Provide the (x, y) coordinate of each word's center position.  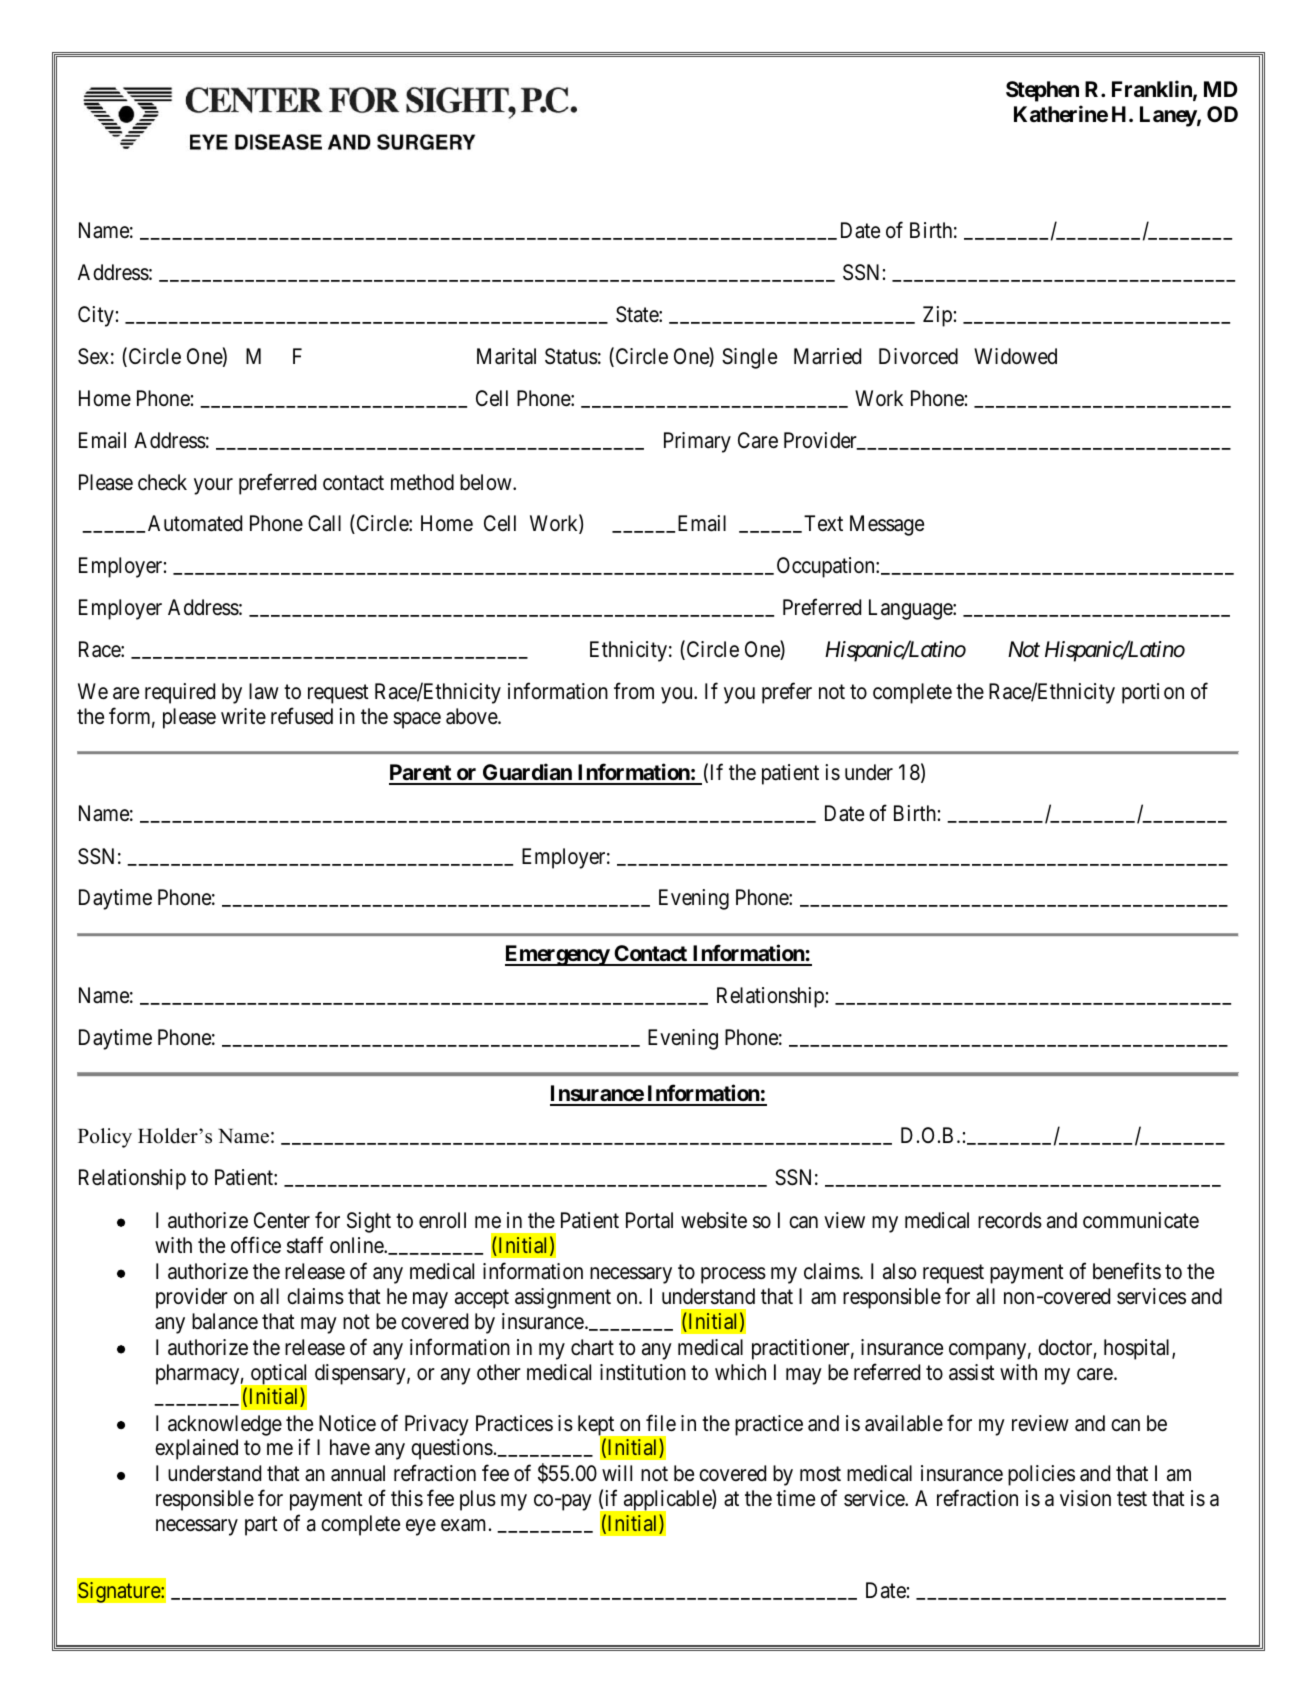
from (634, 690)
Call (324, 523)
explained (196, 1449)
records (1010, 1220)
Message (887, 525)
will (617, 1473)
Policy (105, 1138)
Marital (506, 356)
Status (571, 356)
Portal (649, 1220)
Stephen (1042, 91)
